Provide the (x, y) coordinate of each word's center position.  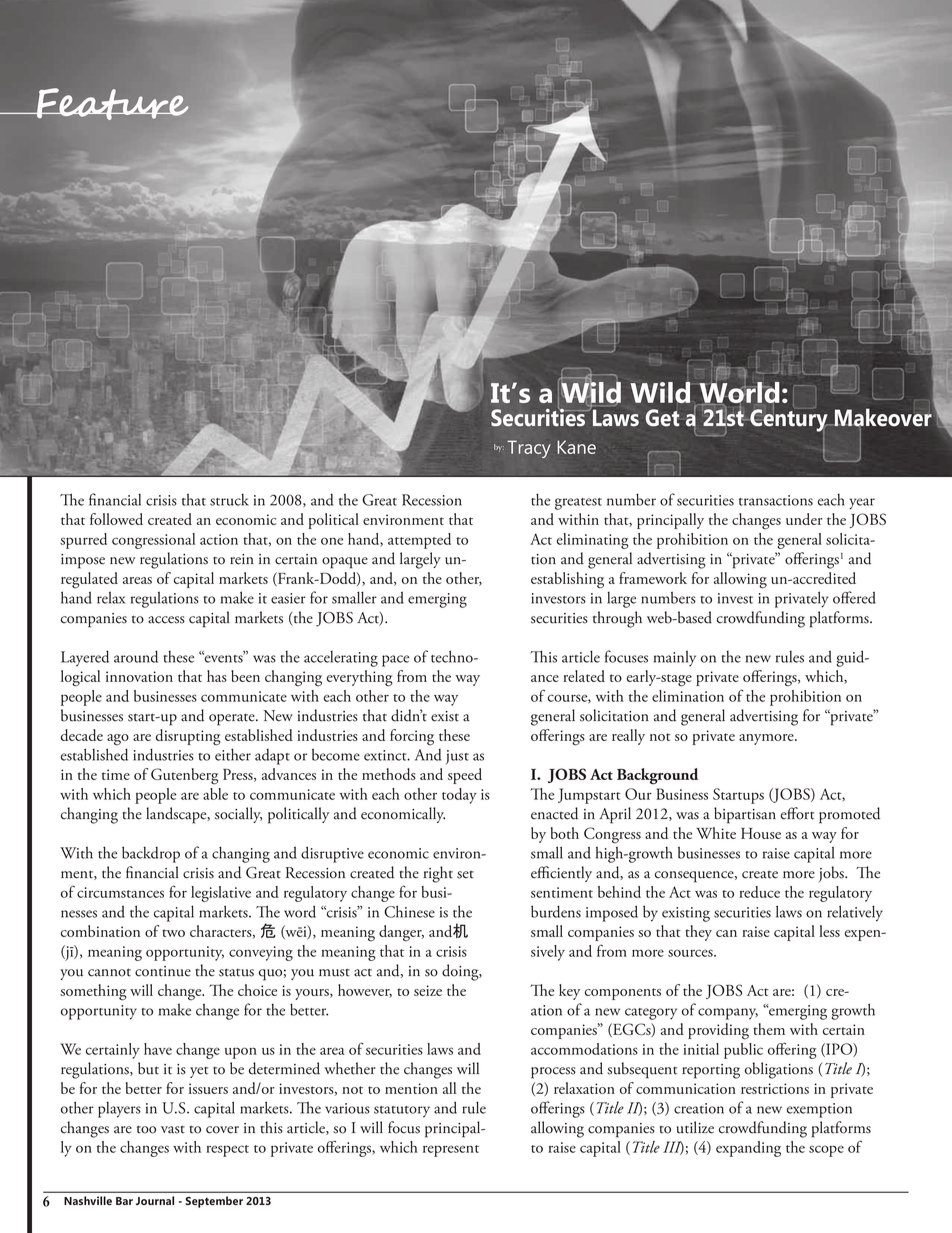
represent (451, 1151)
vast (173, 1130)
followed (116, 519)
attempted (419, 541)
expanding (748, 1149)
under (804, 519)
